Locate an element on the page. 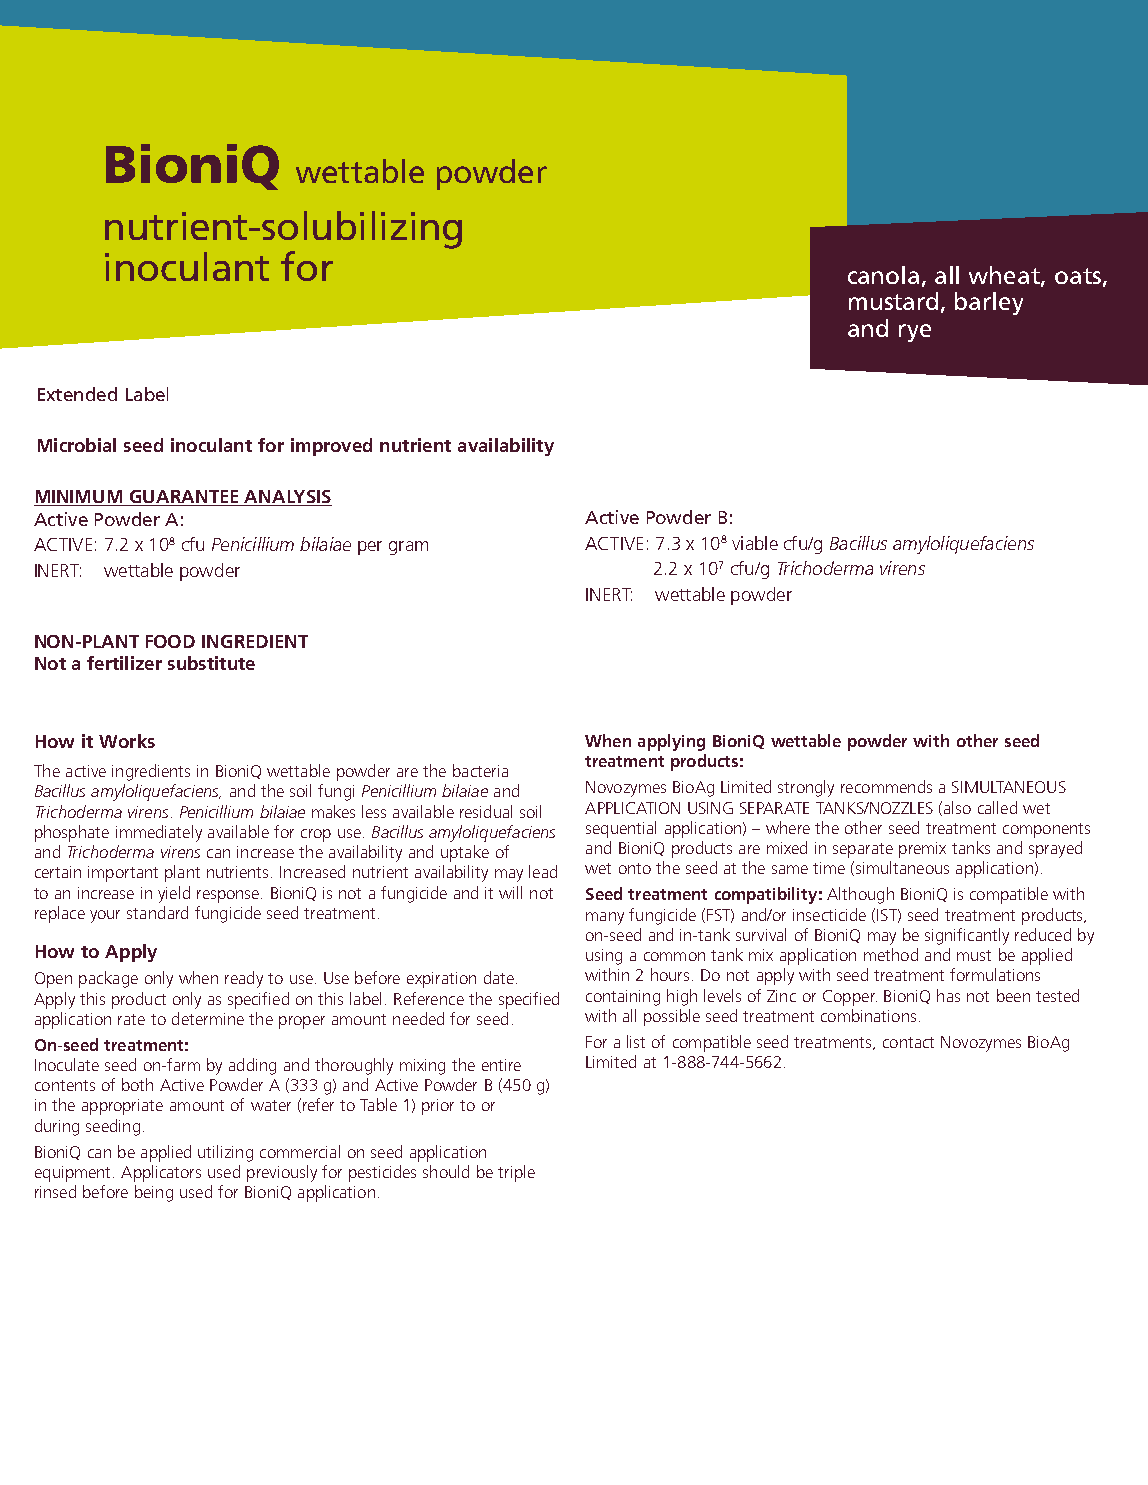 This document has height=1485, width=1148. Applicators is located at coordinates (161, 1173).
